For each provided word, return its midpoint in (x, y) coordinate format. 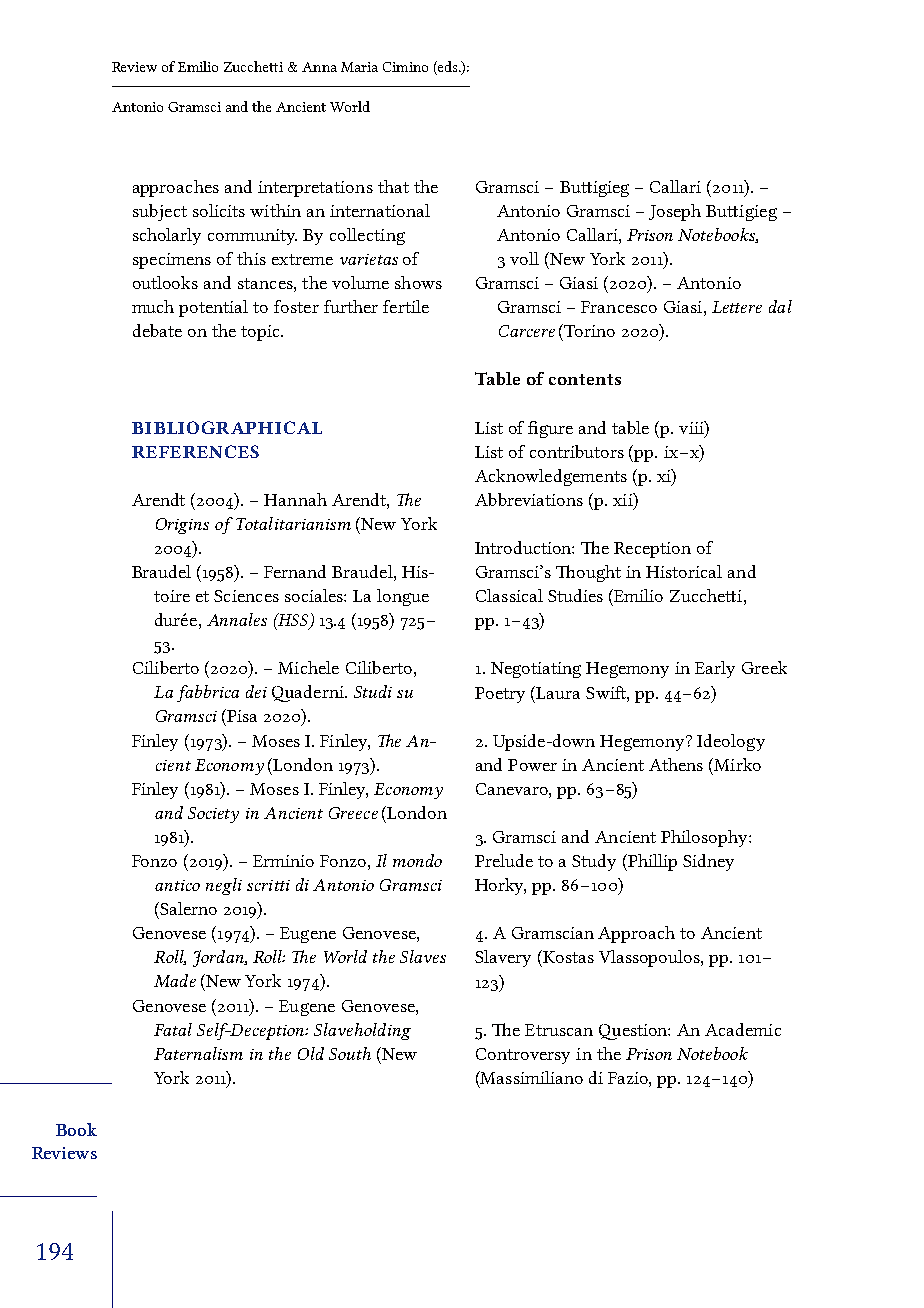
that (393, 186)
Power (532, 765)
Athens (676, 764)
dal (780, 306)
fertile (406, 306)
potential (213, 308)
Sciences (246, 596)
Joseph (675, 212)
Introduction (524, 547)
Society (213, 815)
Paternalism (198, 1053)
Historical (684, 571)
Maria (359, 67)
